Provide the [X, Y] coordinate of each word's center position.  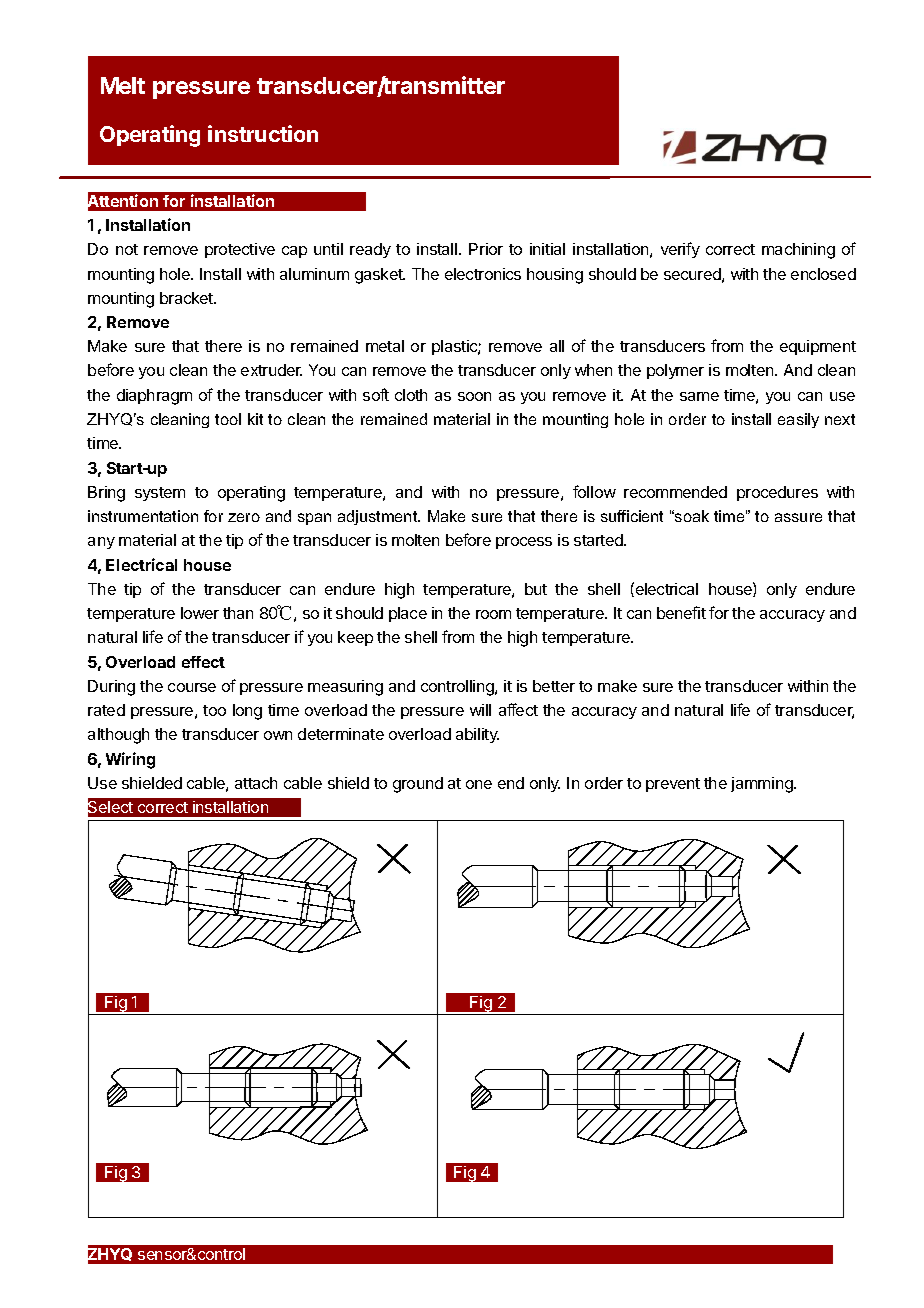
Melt [123, 85]
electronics [483, 274]
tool [228, 419]
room [493, 614]
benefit [681, 612]
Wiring [130, 760]
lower [200, 613]
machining [798, 251]
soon [474, 396]
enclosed [823, 274]
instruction [263, 133]
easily [798, 420]
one [479, 784]
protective [240, 250]
